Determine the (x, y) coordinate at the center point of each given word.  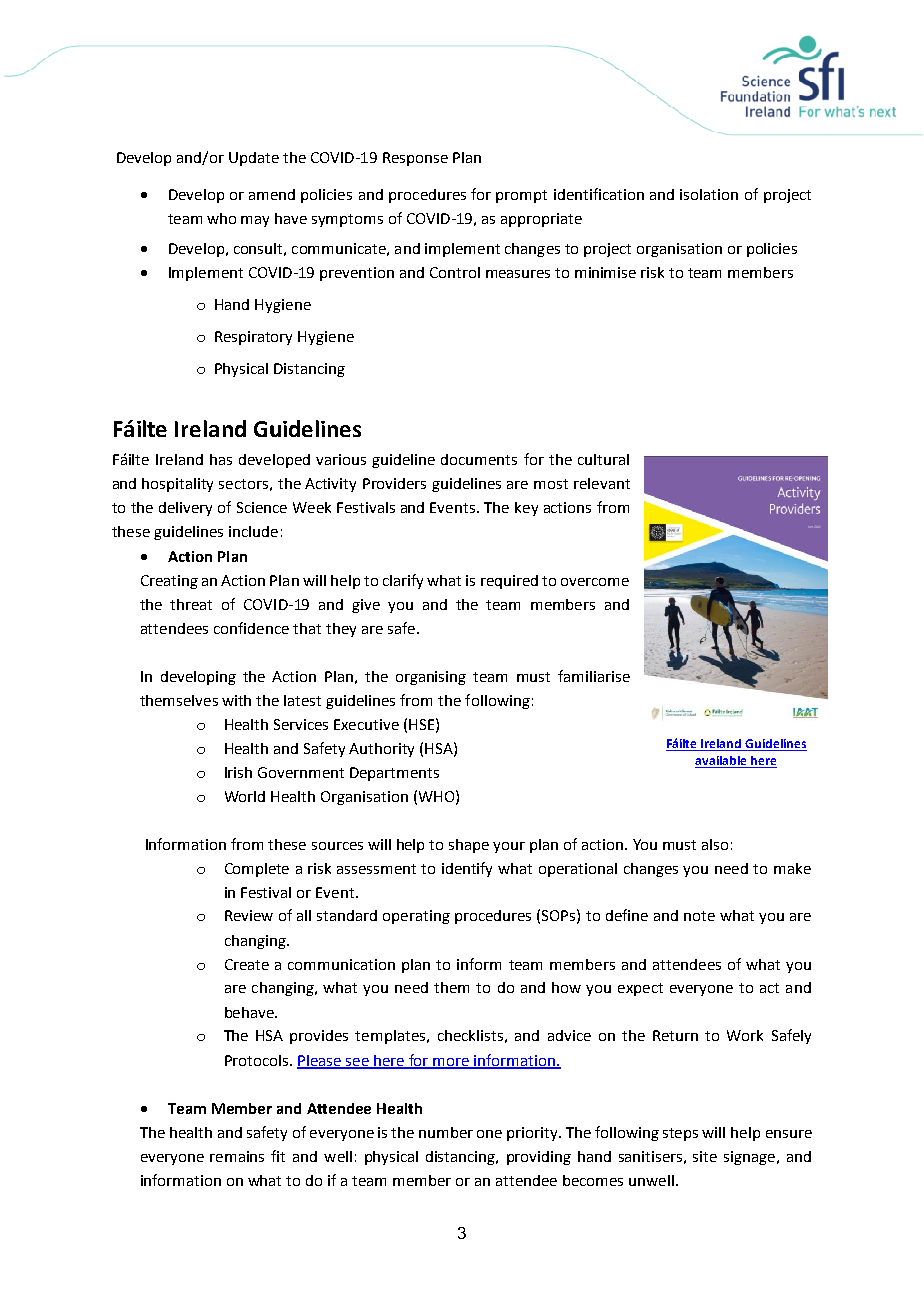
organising (431, 678)
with (236, 700)
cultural (603, 459)
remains (237, 1156)
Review (249, 915)
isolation (709, 194)
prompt (521, 196)
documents (479, 459)
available (722, 762)
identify (467, 869)
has (221, 459)
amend (272, 194)
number (446, 1132)
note (699, 916)
